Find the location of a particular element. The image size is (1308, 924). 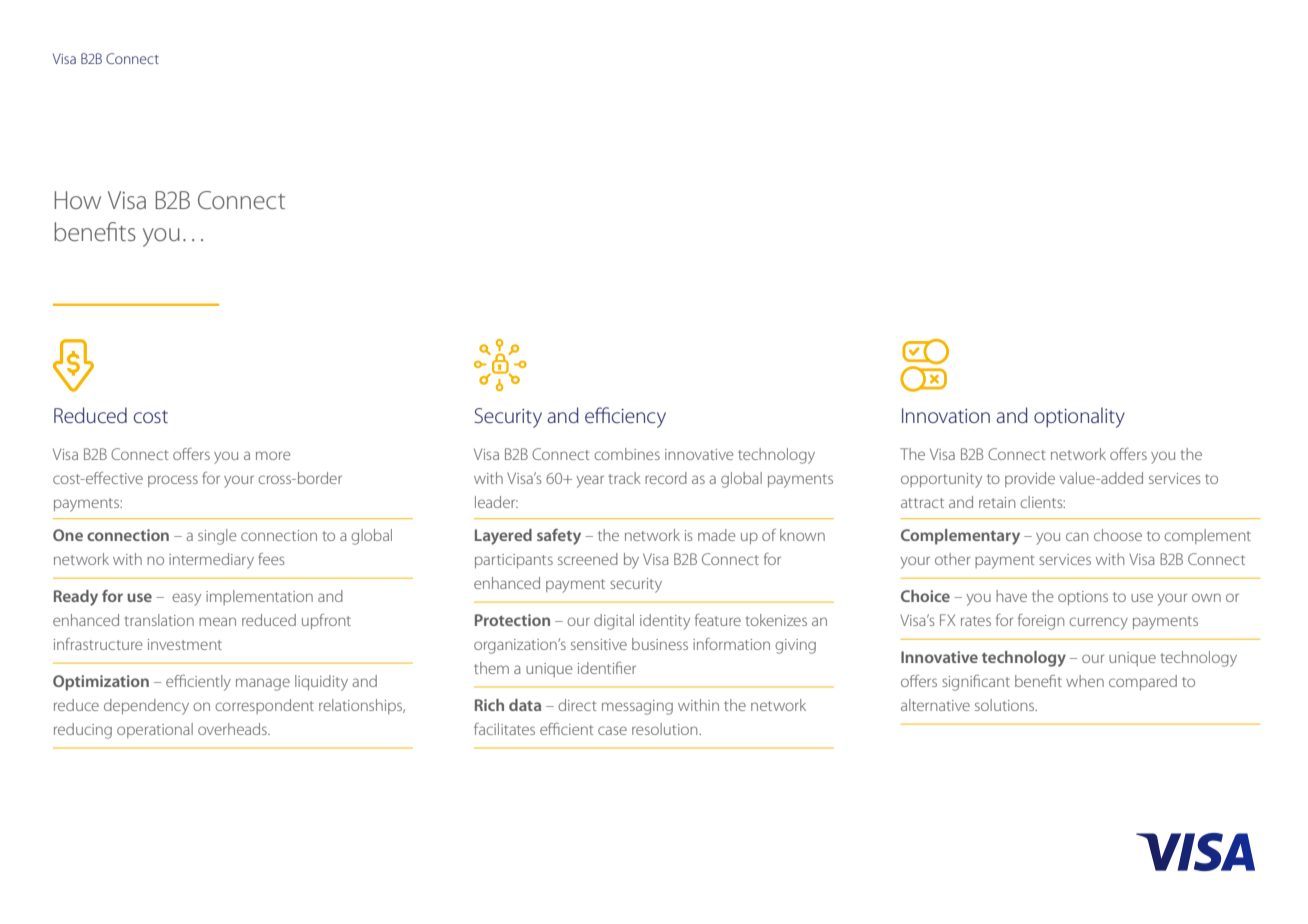

How is located at coordinates (78, 200).
